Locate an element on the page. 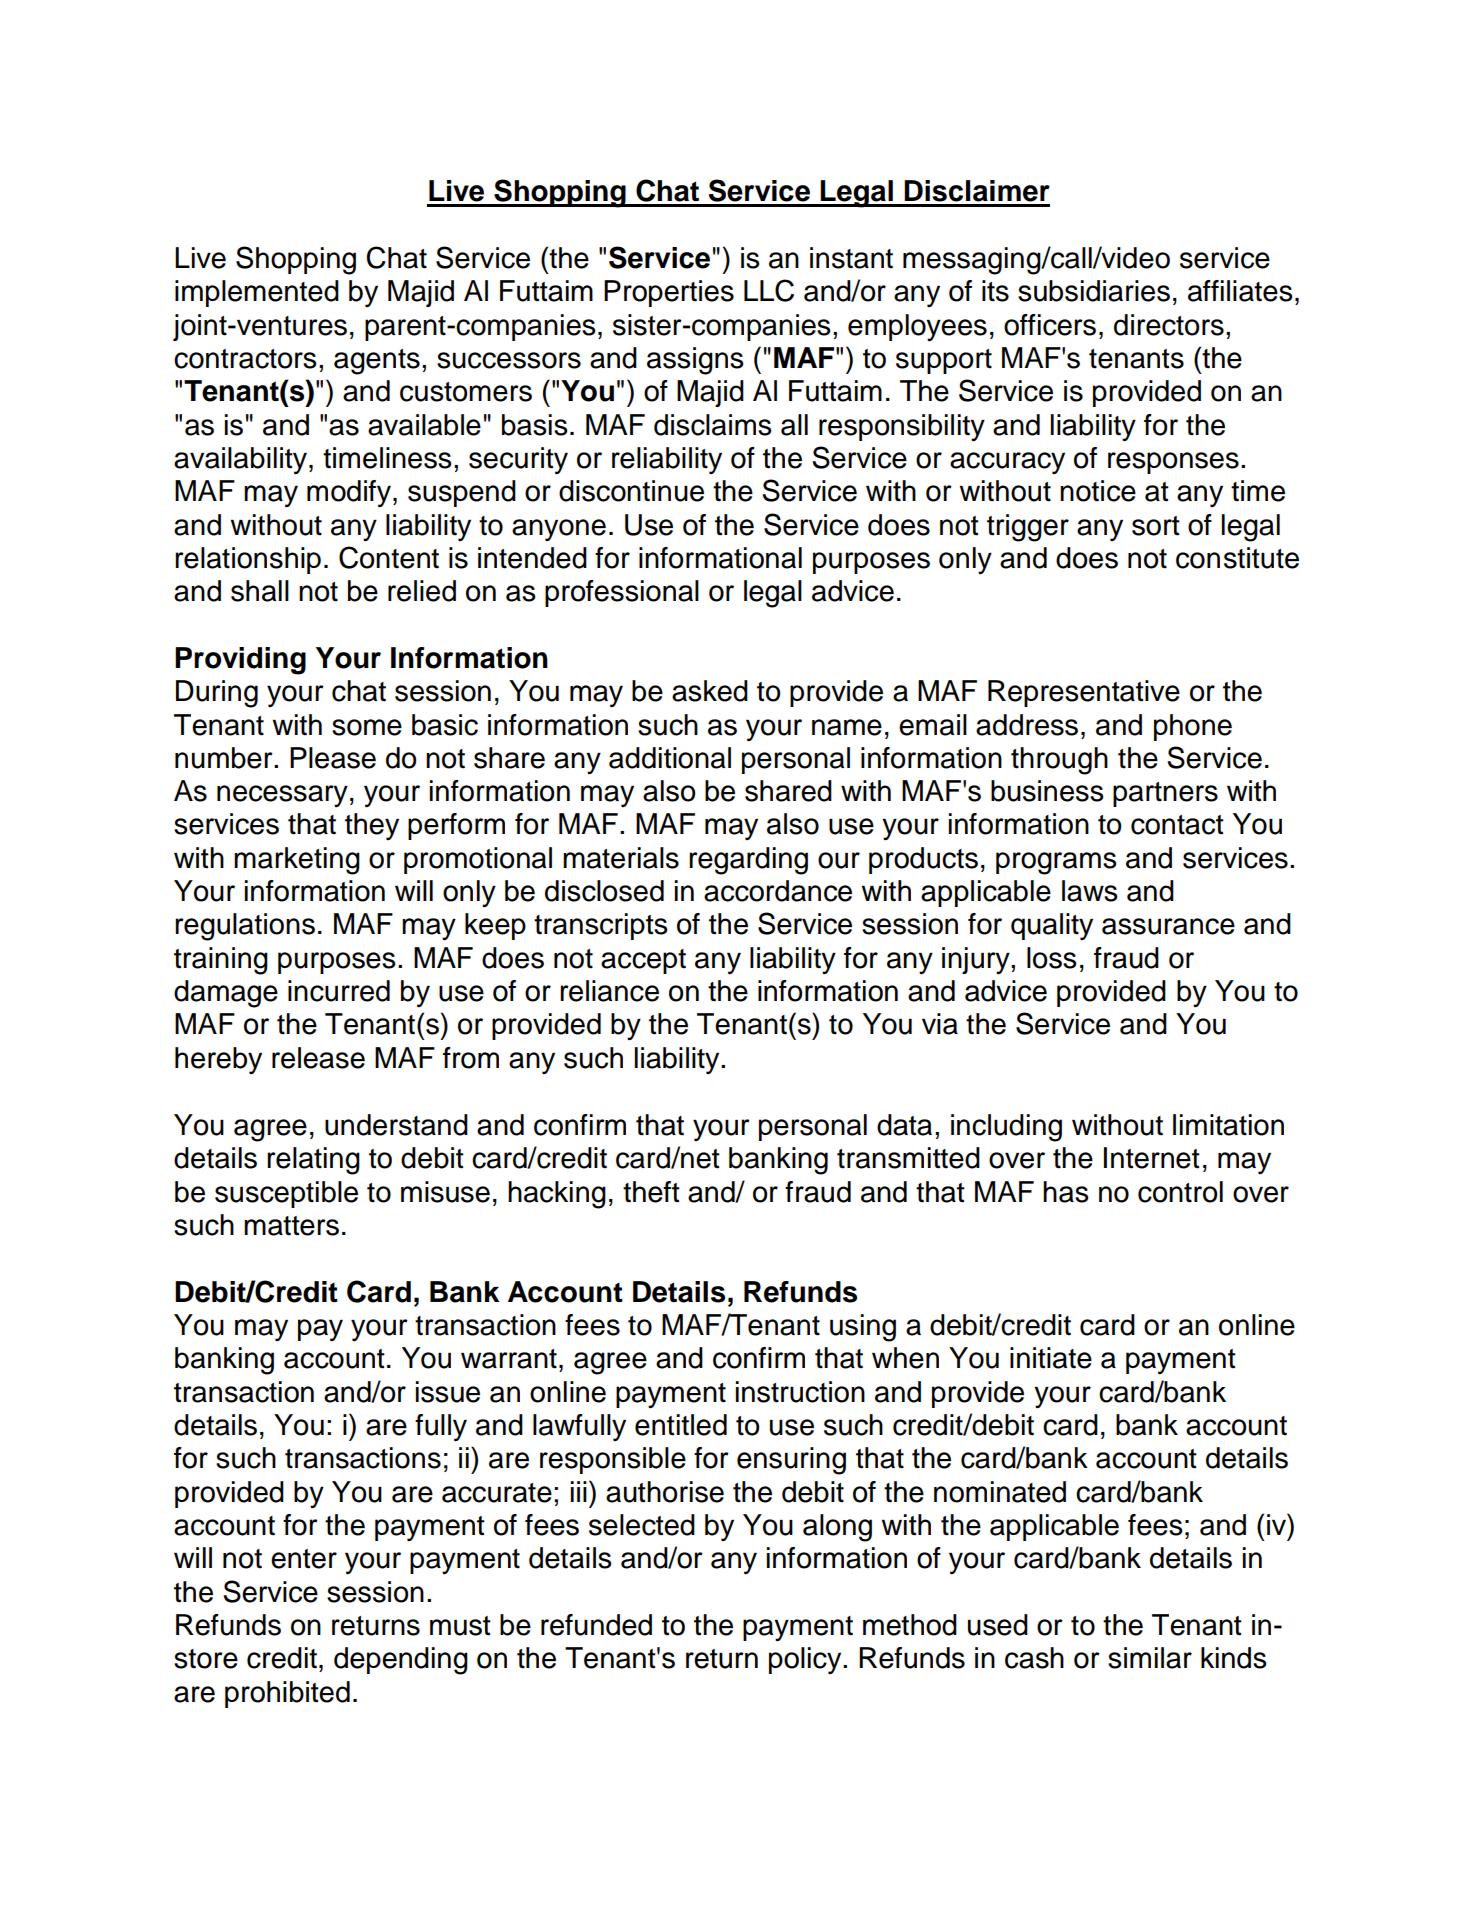 The width and height of the document is (1478, 1913). depending is located at coordinates (401, 1661).
